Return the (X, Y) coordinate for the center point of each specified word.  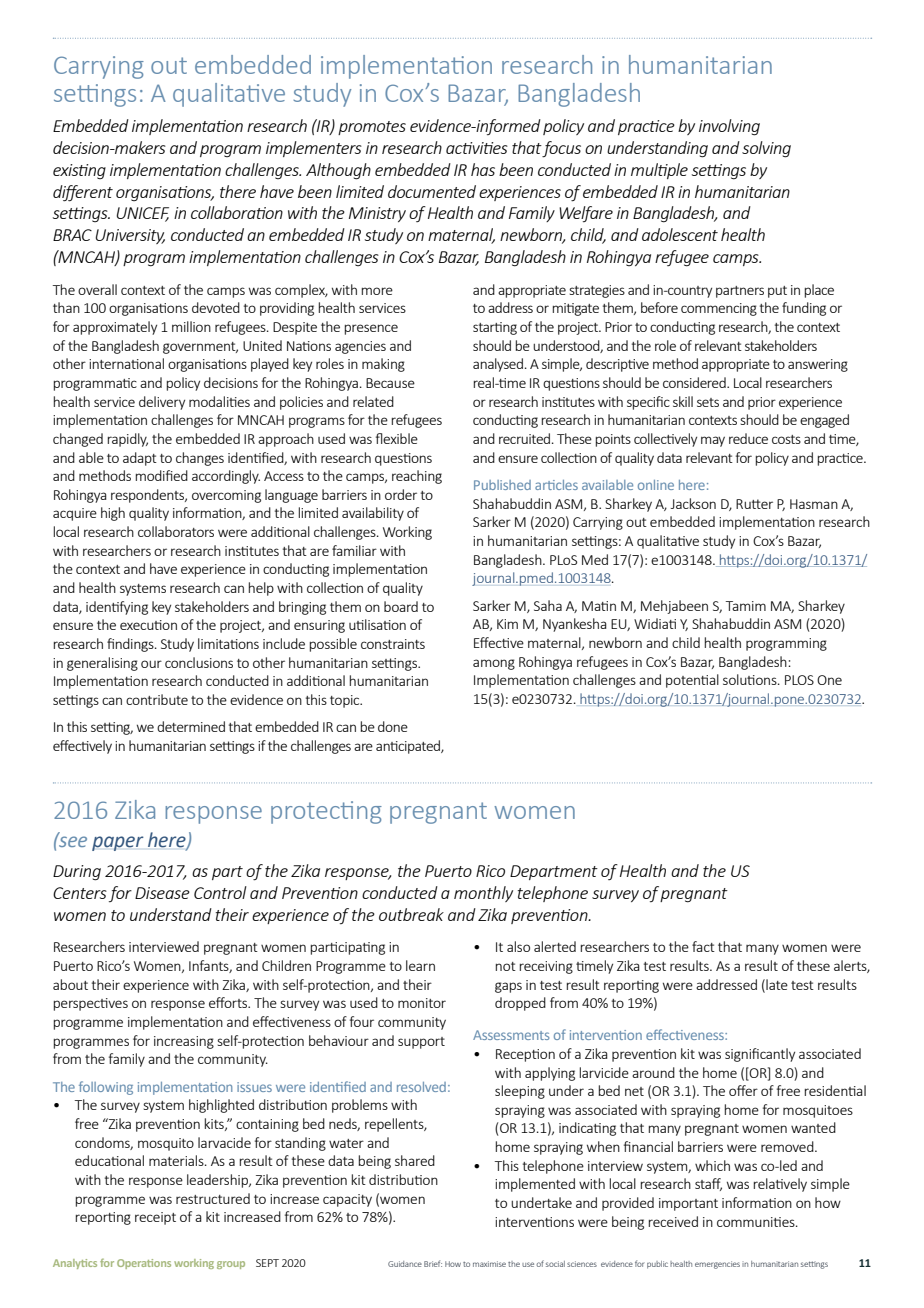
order (401, 494)
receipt (155, 1218)
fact (703, 946)
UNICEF (142, 214)
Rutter (754, 504)
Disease (162, 893)
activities (477, 148)
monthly (483, 894)
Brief (433, 1263)
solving (766, 149)
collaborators (176, 531)
